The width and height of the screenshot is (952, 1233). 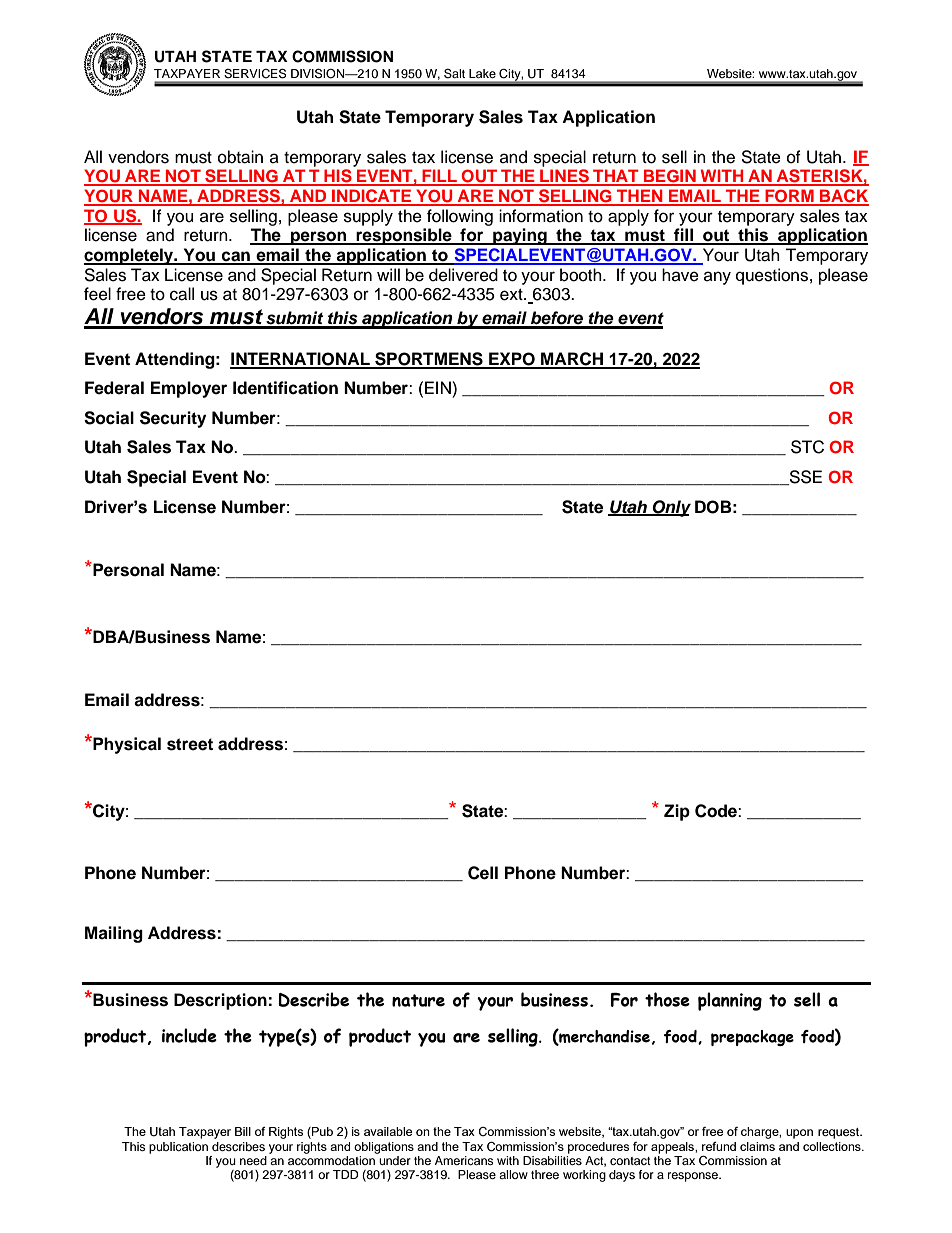 What do you see at coordinates (464, 1160) in the screenshot?
I see `Americans` at bounding box center [464, 1160].
